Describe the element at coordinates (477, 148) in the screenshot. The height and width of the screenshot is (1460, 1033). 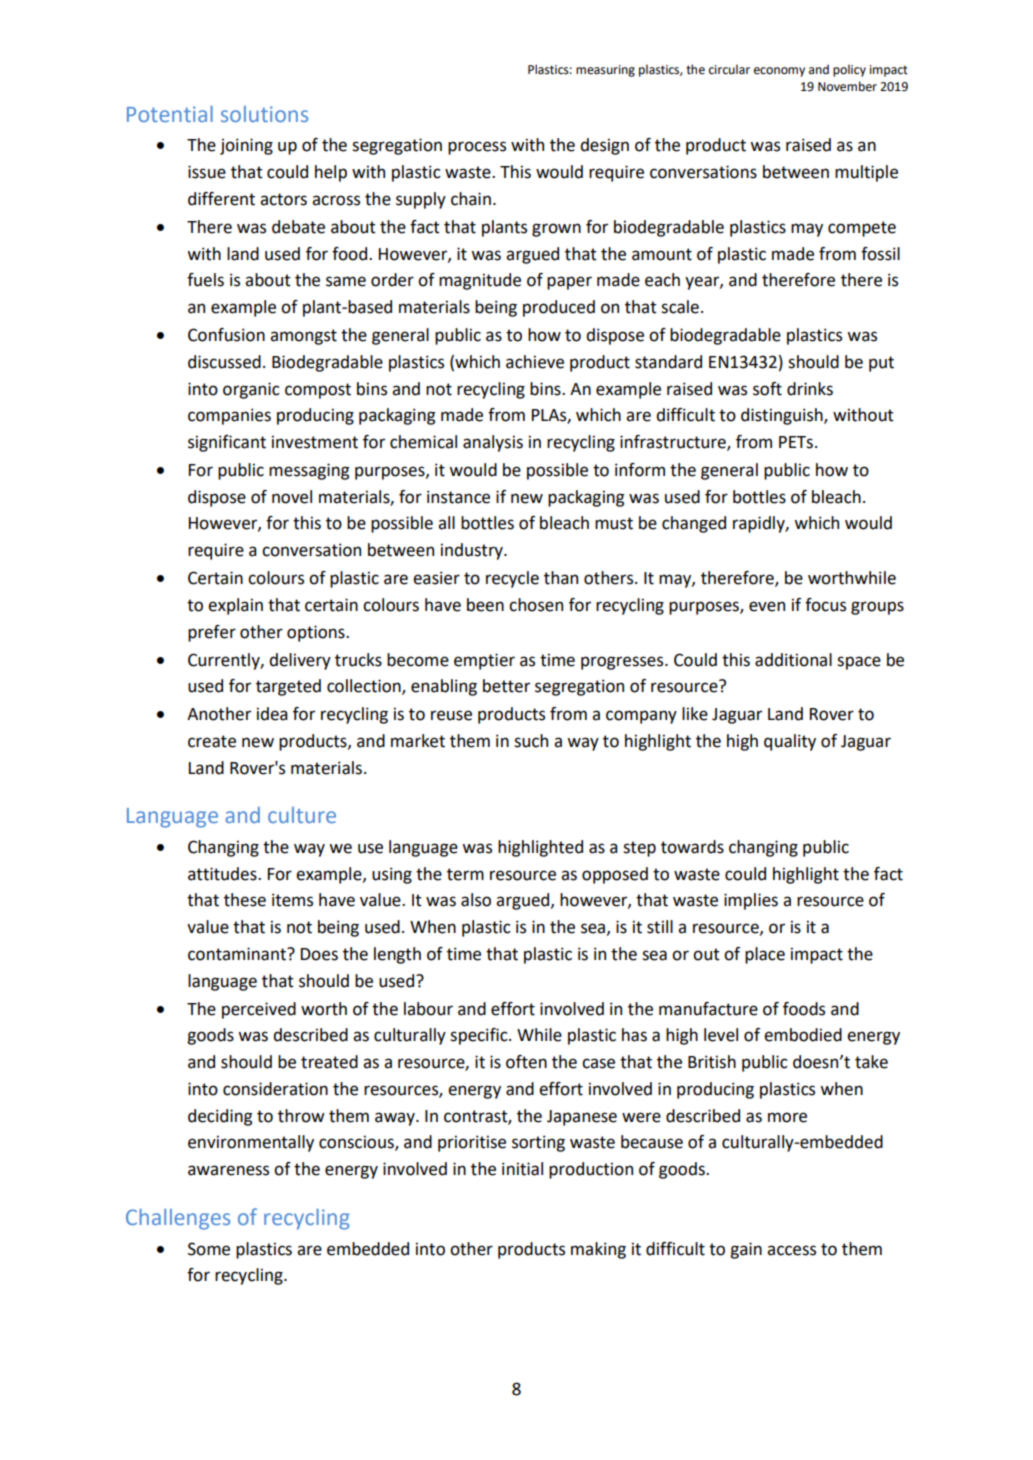
I see `process` at that location.
